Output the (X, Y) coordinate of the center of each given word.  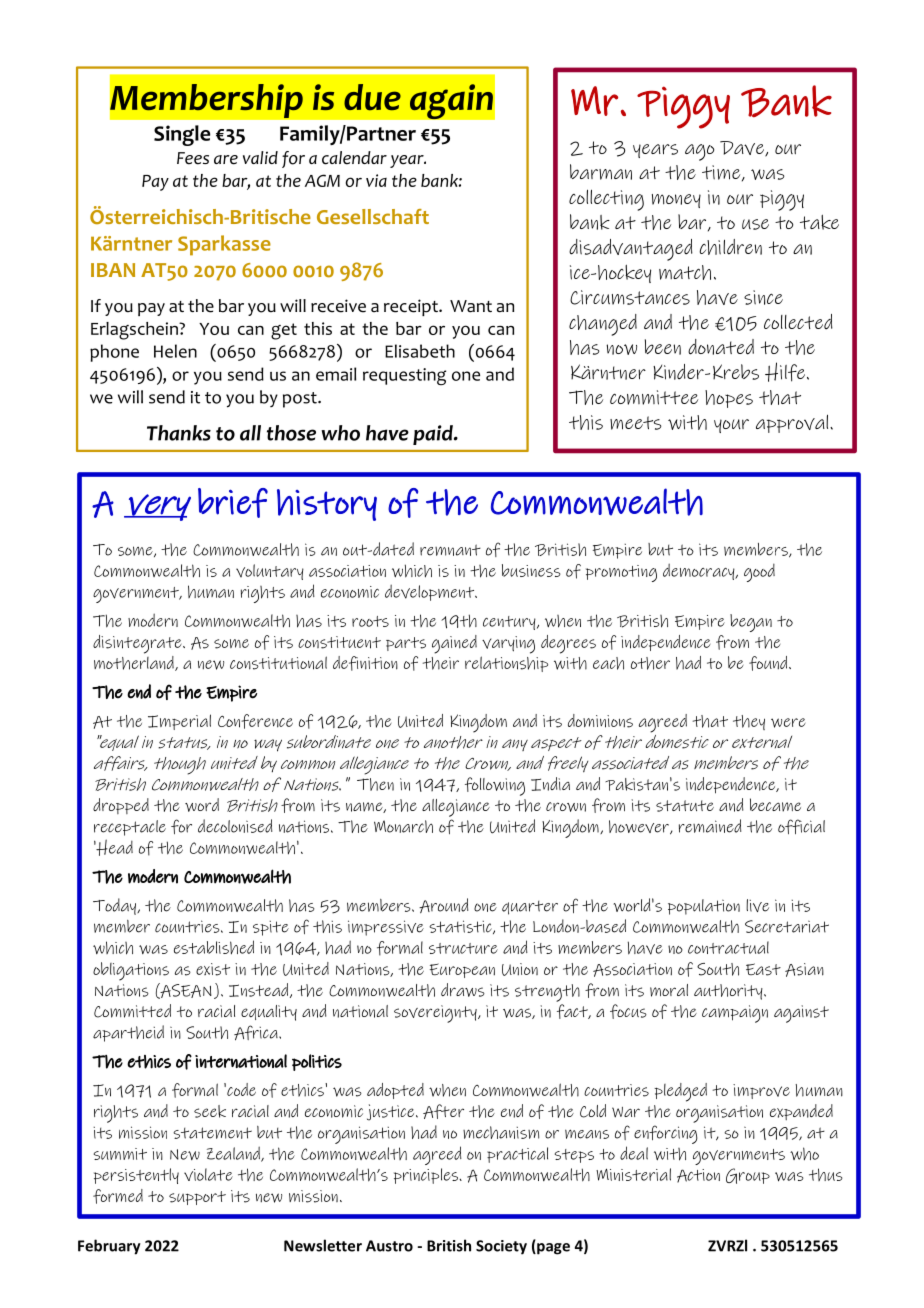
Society (501, 1247)
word (202, 805)
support (197, 1198)
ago (700, 152)
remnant (450, 550)
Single (182, 135)
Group (748, 1176)
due (372, 97)
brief (233, 503)
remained (710, 826)
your (731, 426)
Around (444, 905)
